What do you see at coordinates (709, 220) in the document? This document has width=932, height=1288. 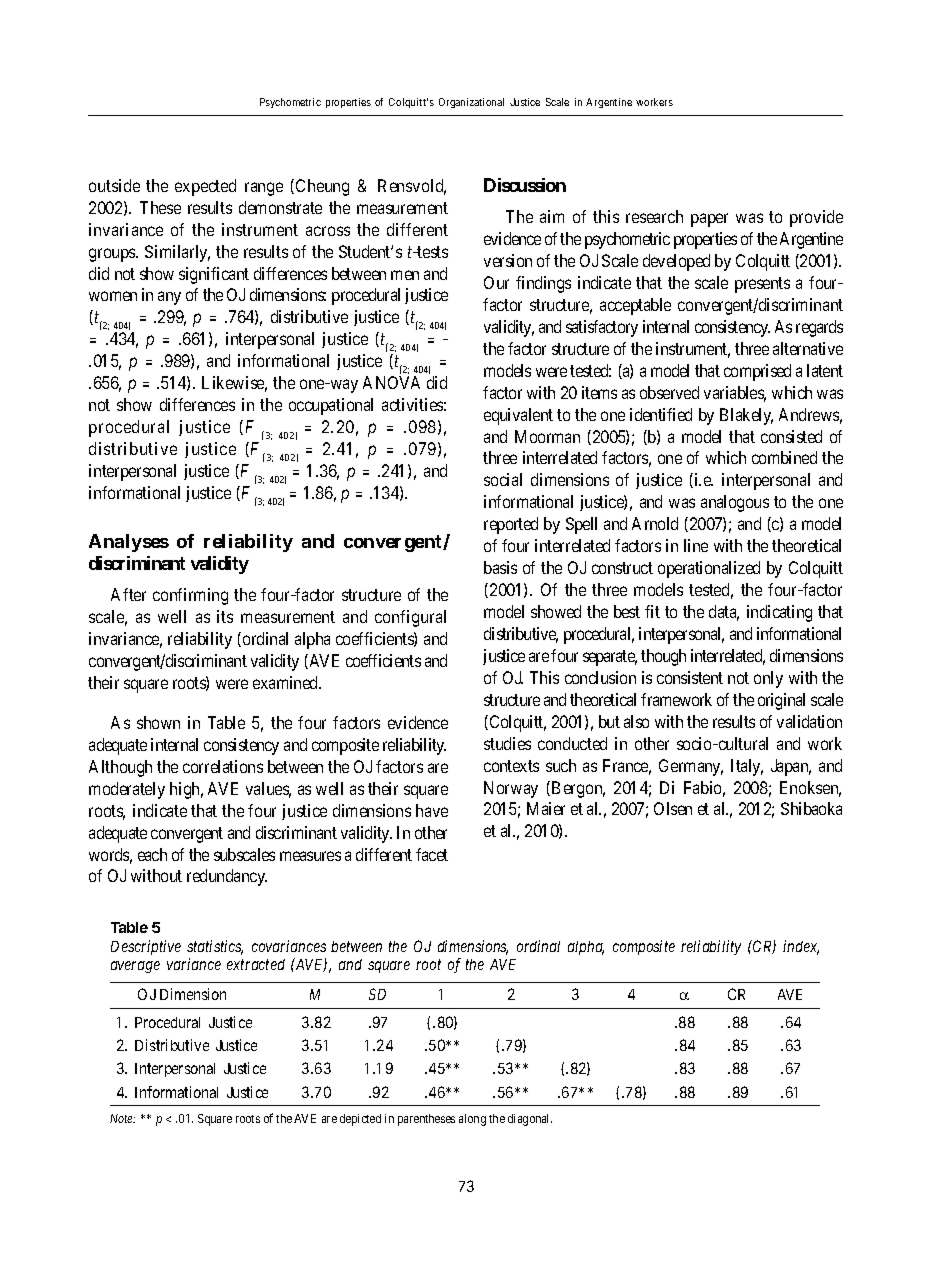 I see `paper` at bounding box center [709, 220].
